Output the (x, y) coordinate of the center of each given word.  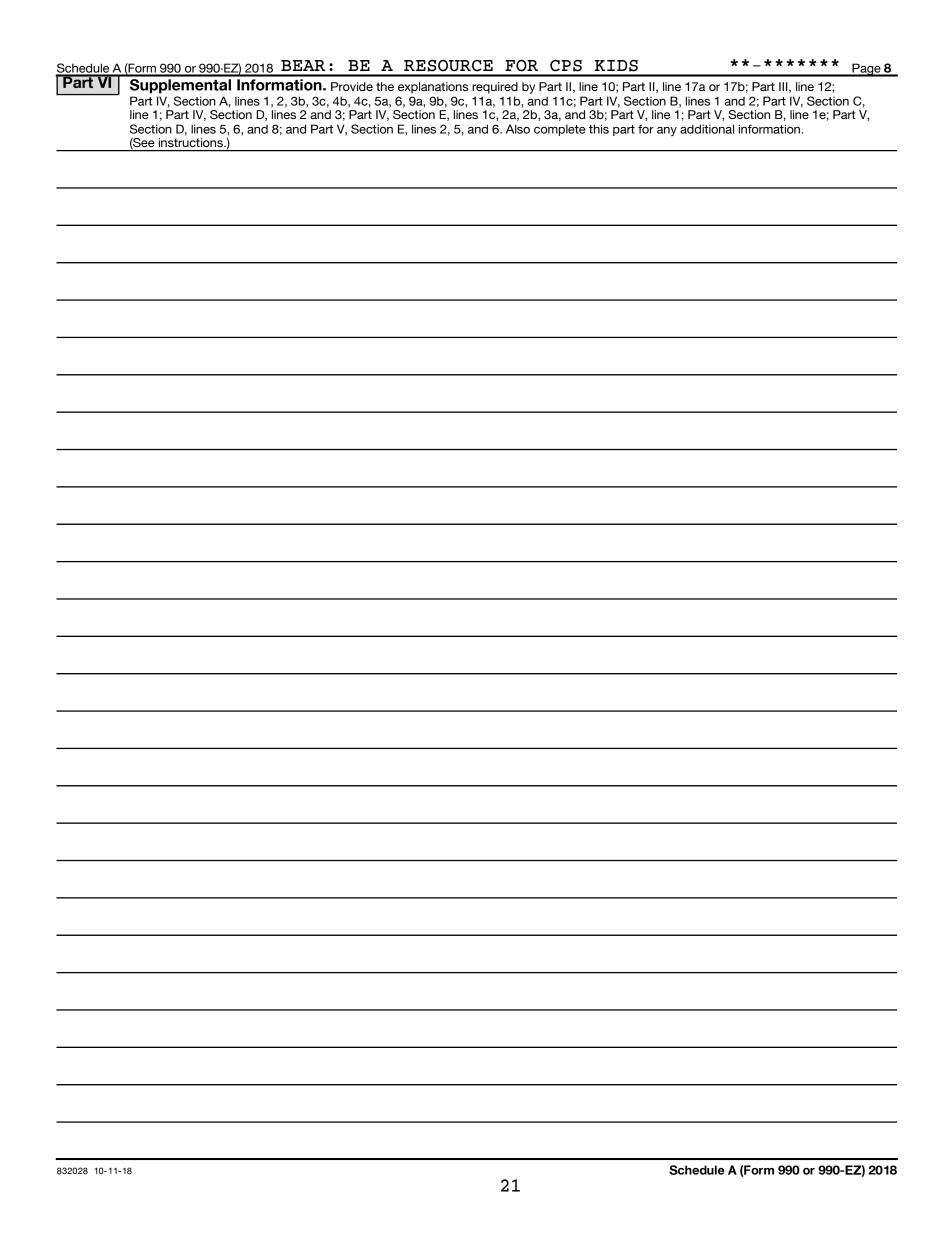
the (385, 86)
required (495, 88)
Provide (352, 86)
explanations (433, 88)
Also (518, 129)
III (784, 87)
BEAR (303, 65)
